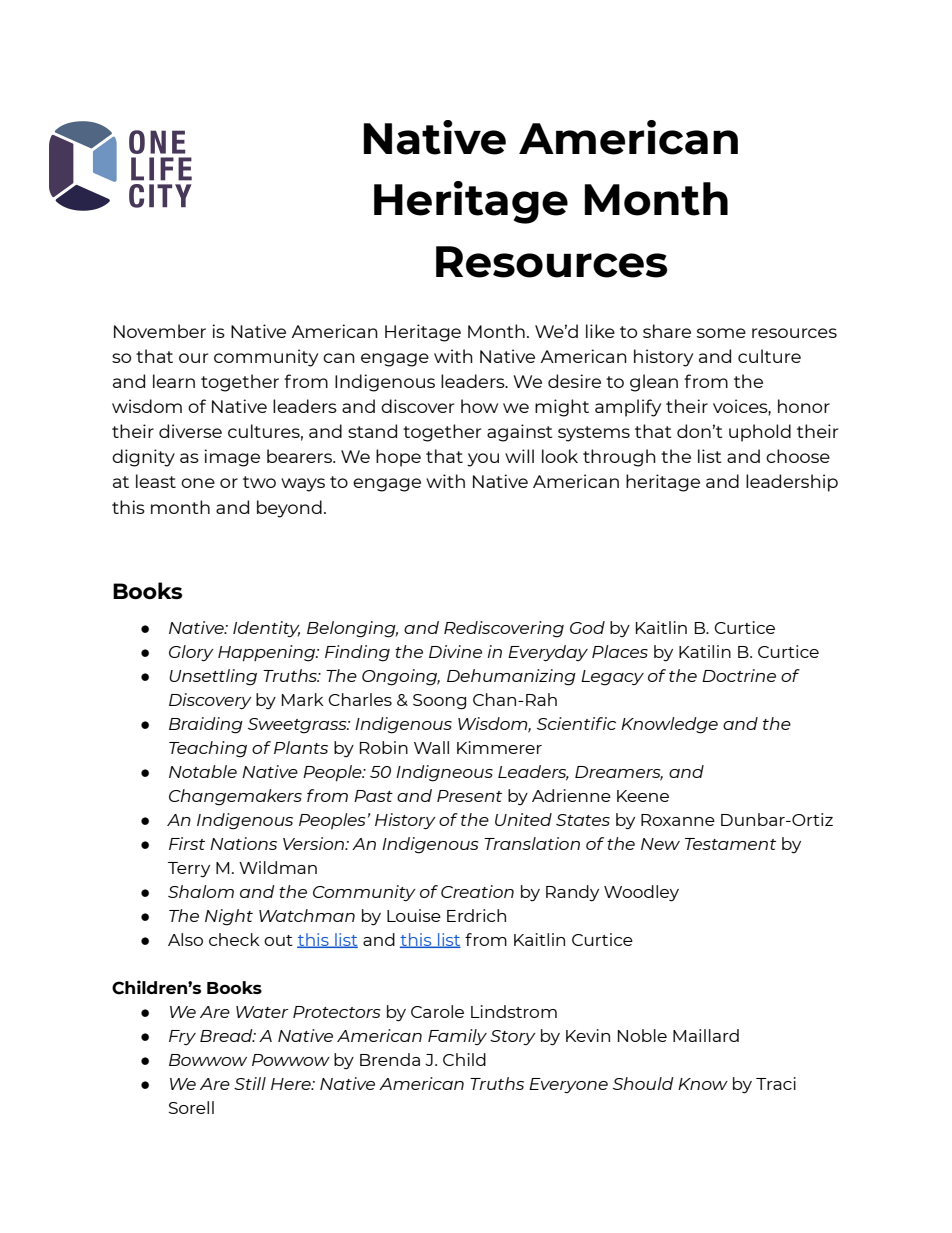  Describe the element at coordinates (174, 381) in the screenshot. I see `learn` at that location.
